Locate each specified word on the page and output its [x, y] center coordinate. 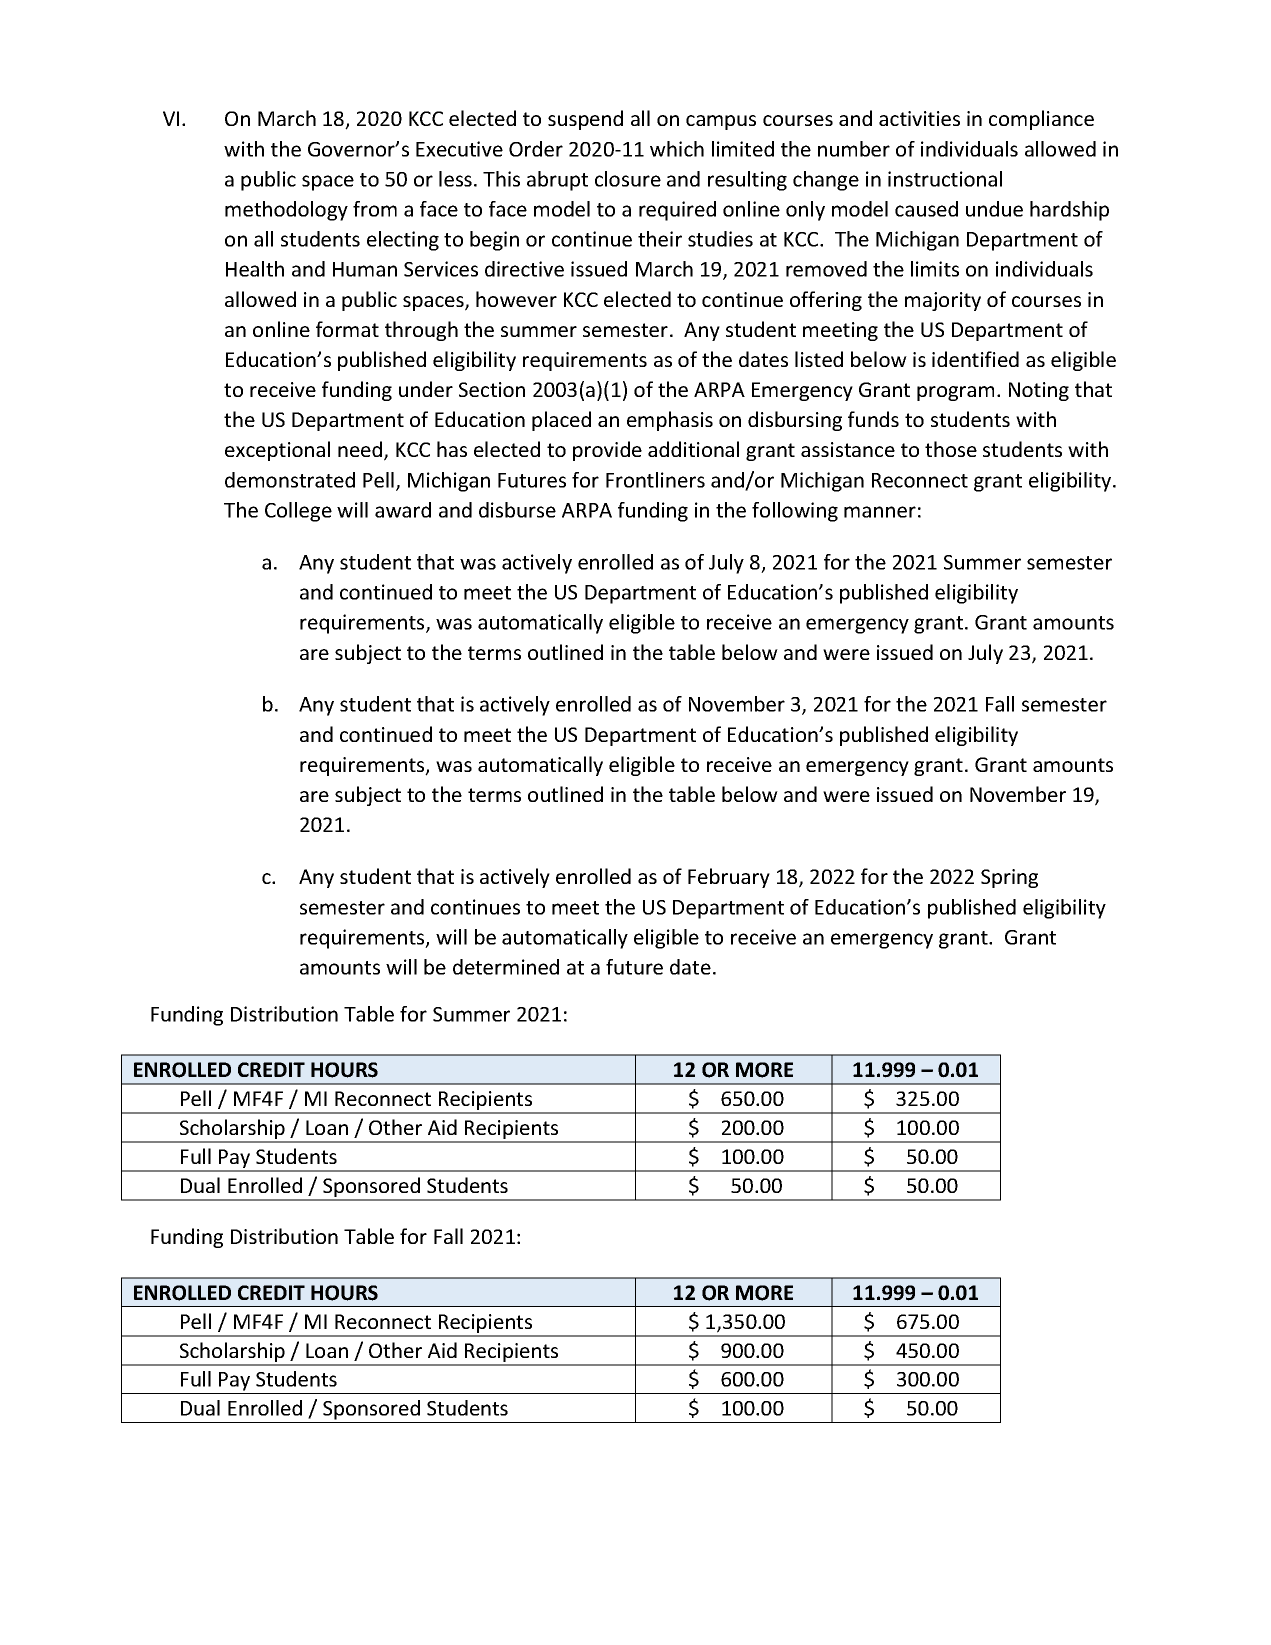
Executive [459, 149]
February [729, 878]
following [795, 512]
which [677, 149]
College [298, 512]
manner [880, 512]
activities [919, 118]
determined [506, 967]
